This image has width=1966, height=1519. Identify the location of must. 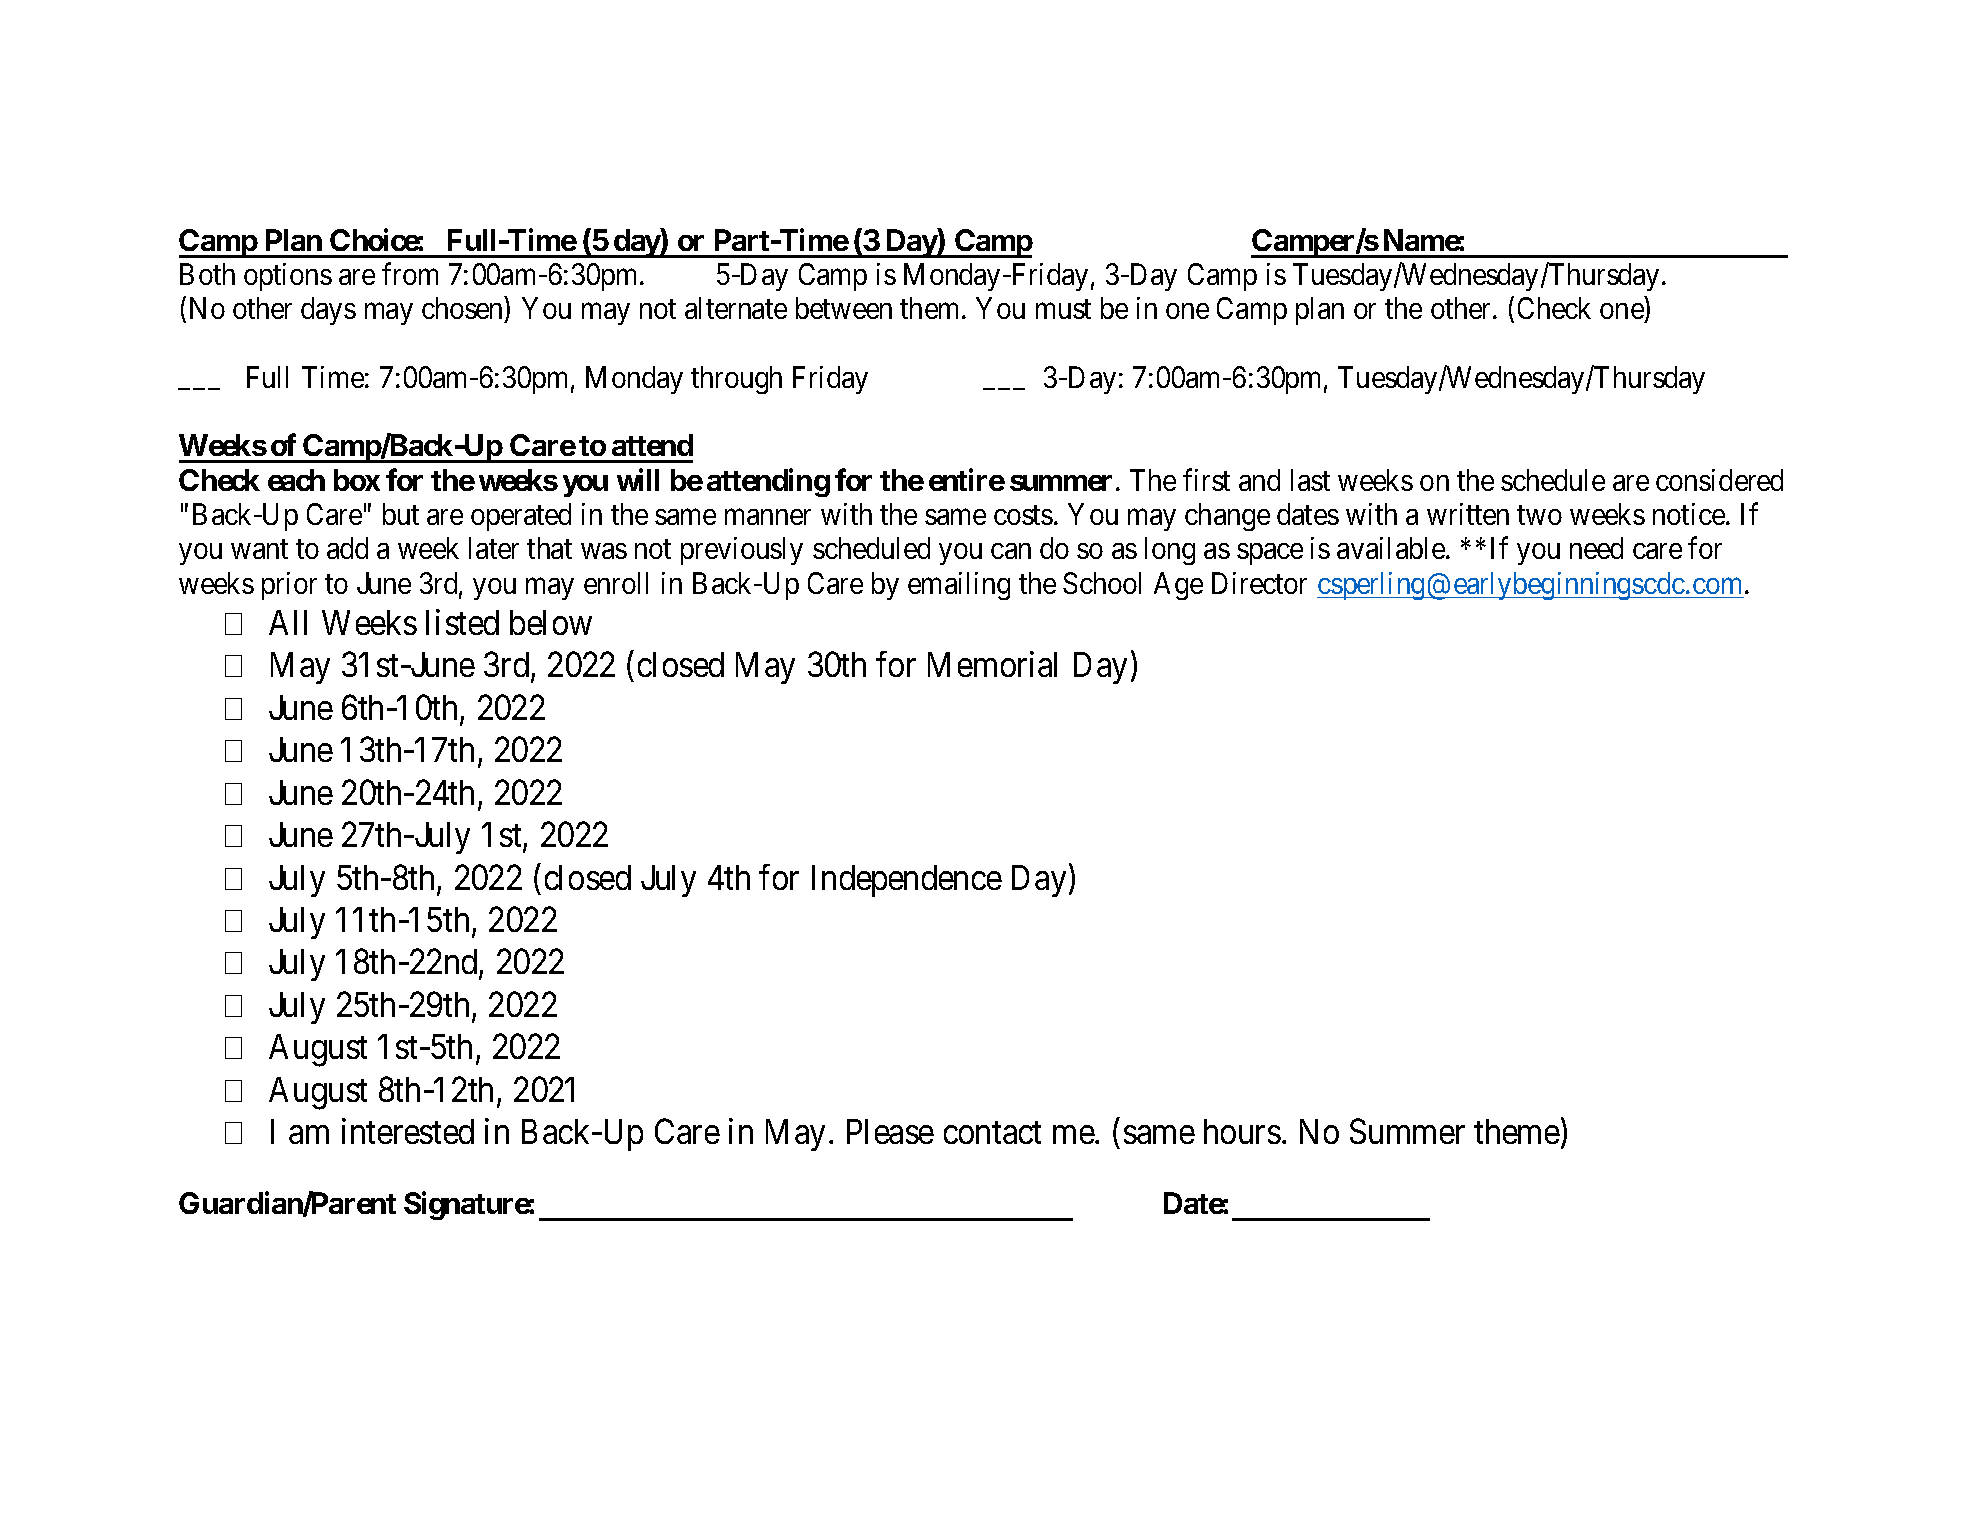
(1063, 309).
